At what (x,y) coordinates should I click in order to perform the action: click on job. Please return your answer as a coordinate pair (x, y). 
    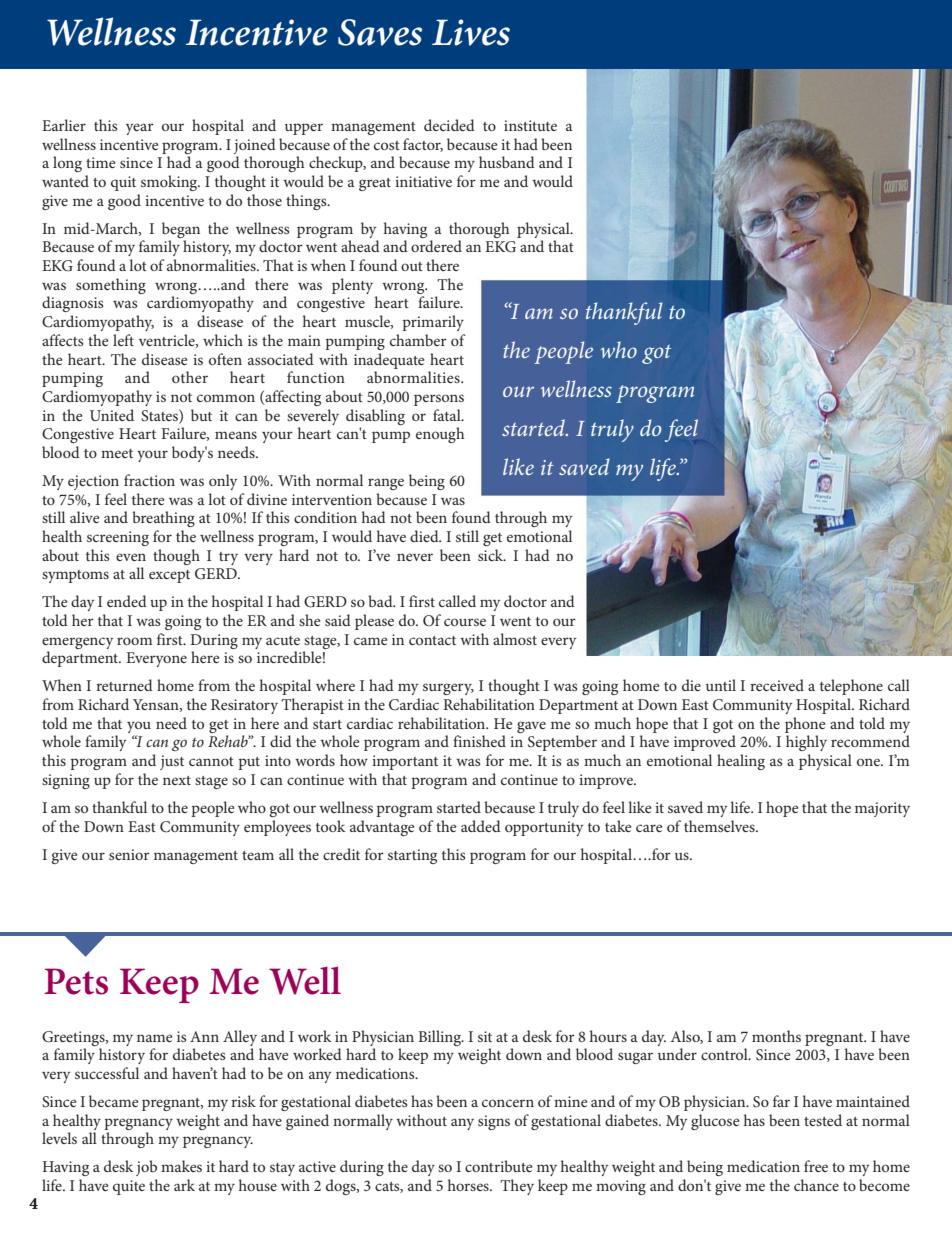
    Looking at the image, I should click on (146, 1168).
